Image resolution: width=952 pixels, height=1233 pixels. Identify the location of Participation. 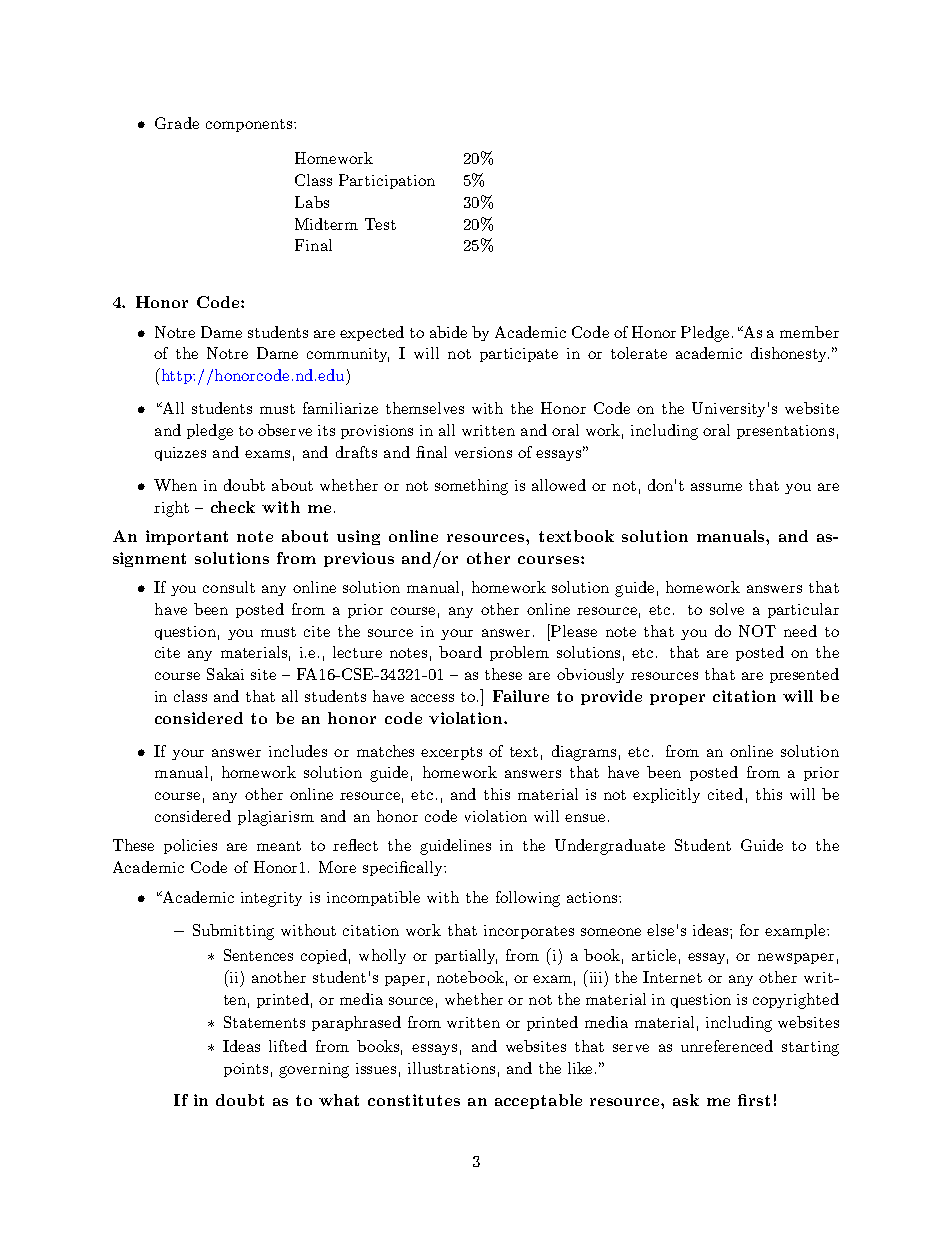
(387, 181).
